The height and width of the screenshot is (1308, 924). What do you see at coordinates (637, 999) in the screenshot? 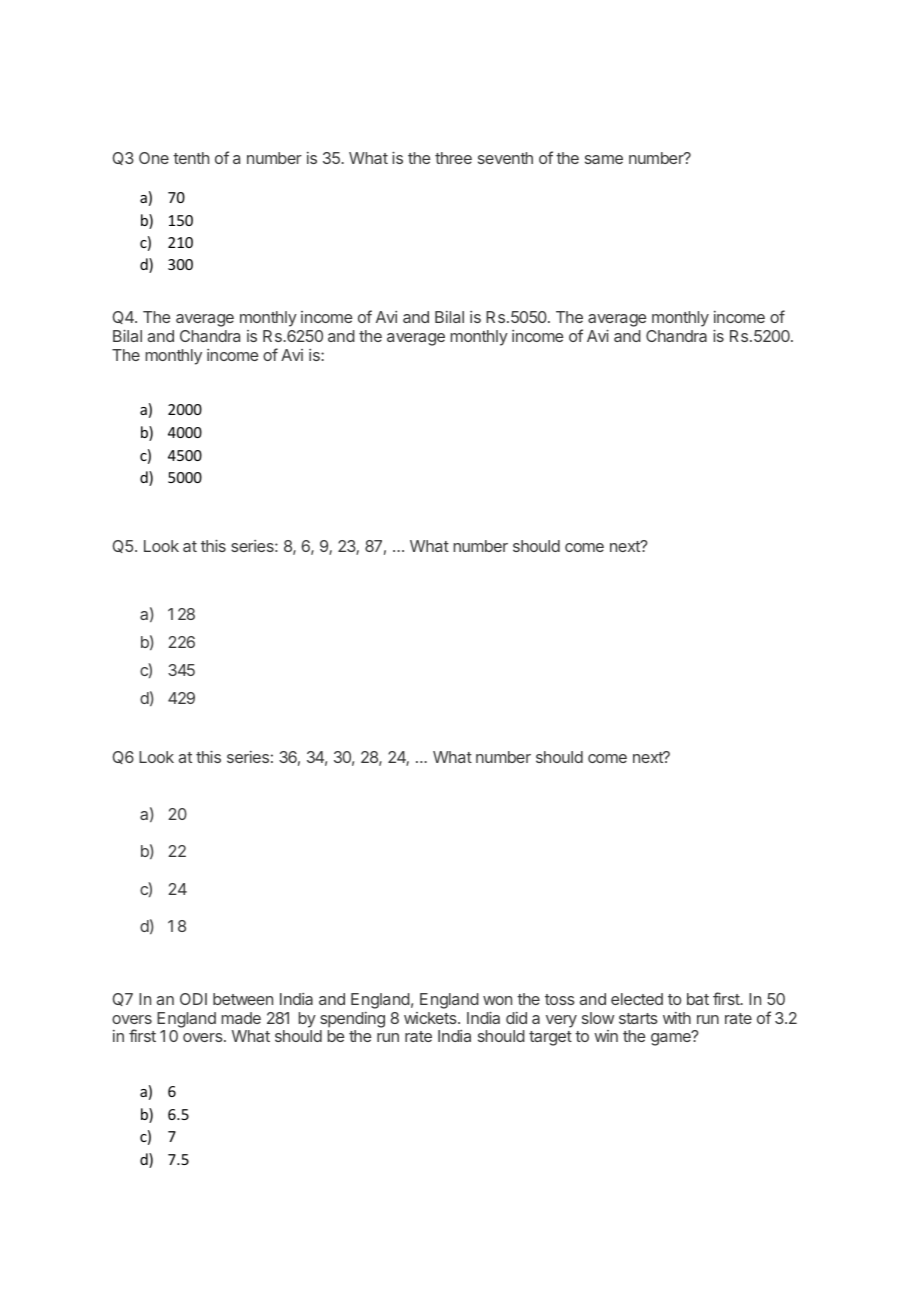
I see `elected` at bounding box center [637, 999].
